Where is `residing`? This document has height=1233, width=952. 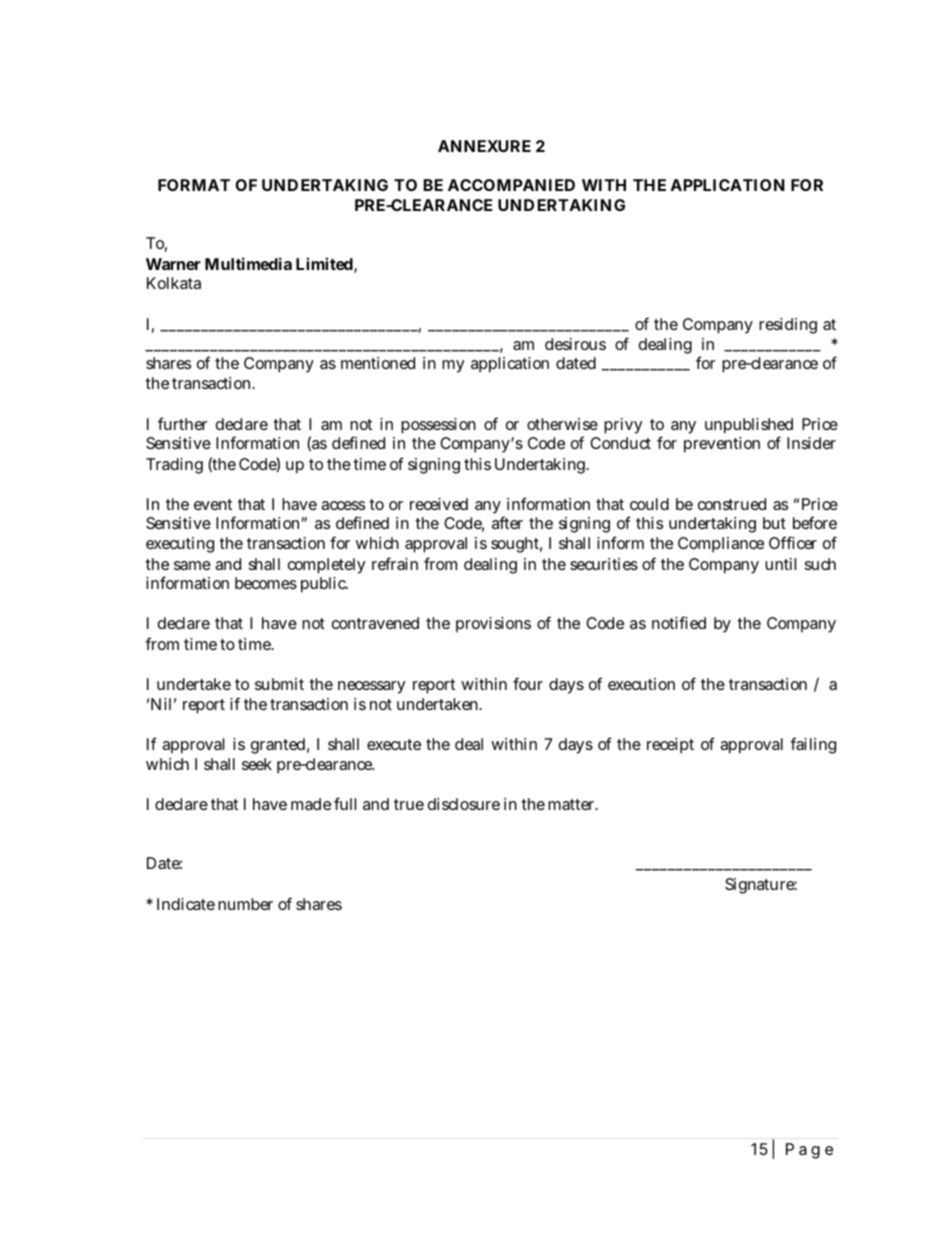
residing is located at coordinates (788, 326).
